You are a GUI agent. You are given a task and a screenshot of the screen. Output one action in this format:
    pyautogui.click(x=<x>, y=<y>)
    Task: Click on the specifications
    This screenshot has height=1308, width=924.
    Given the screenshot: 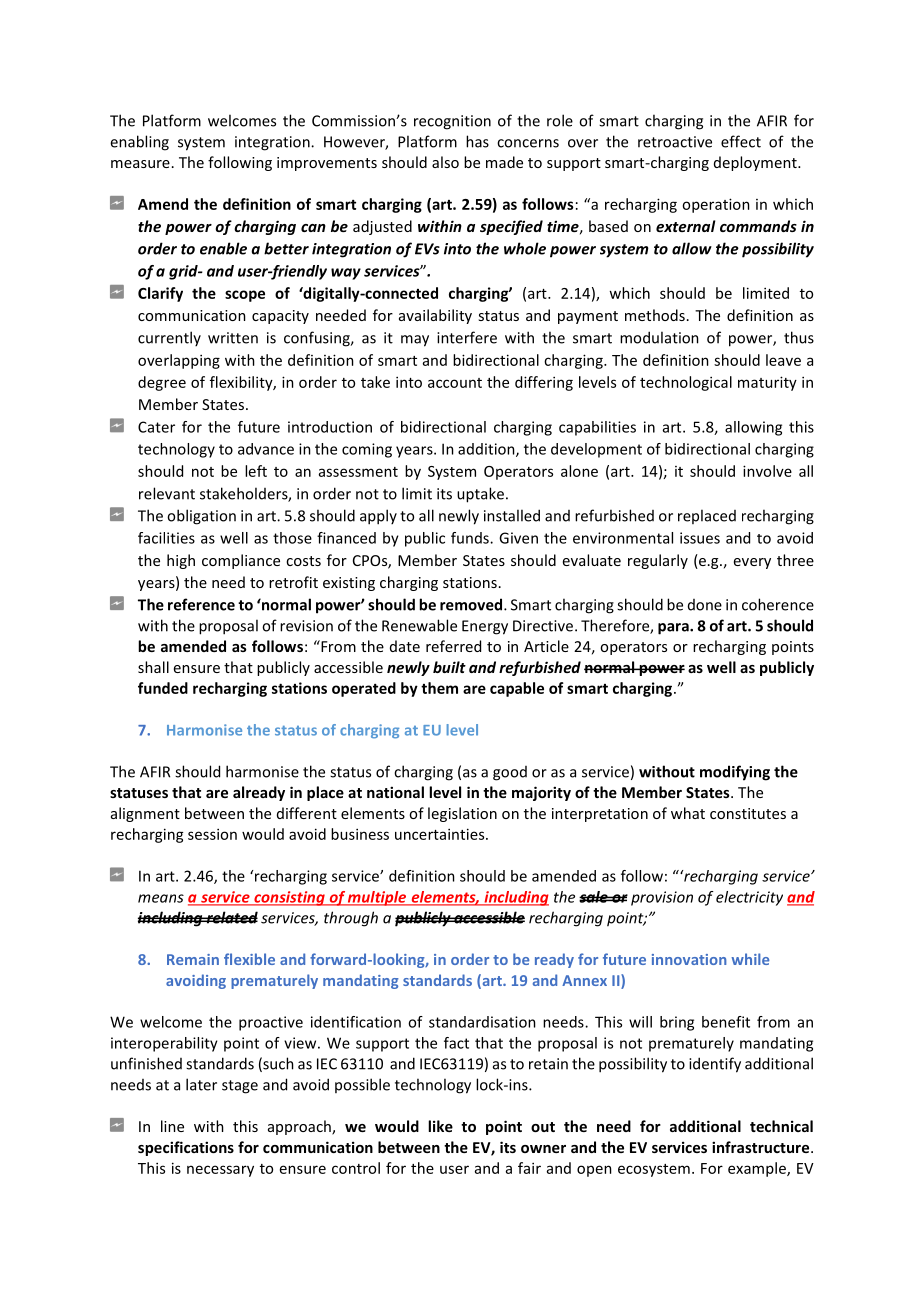 What is the action you would take?
    pyautogui.click(x=186, y=1148)
